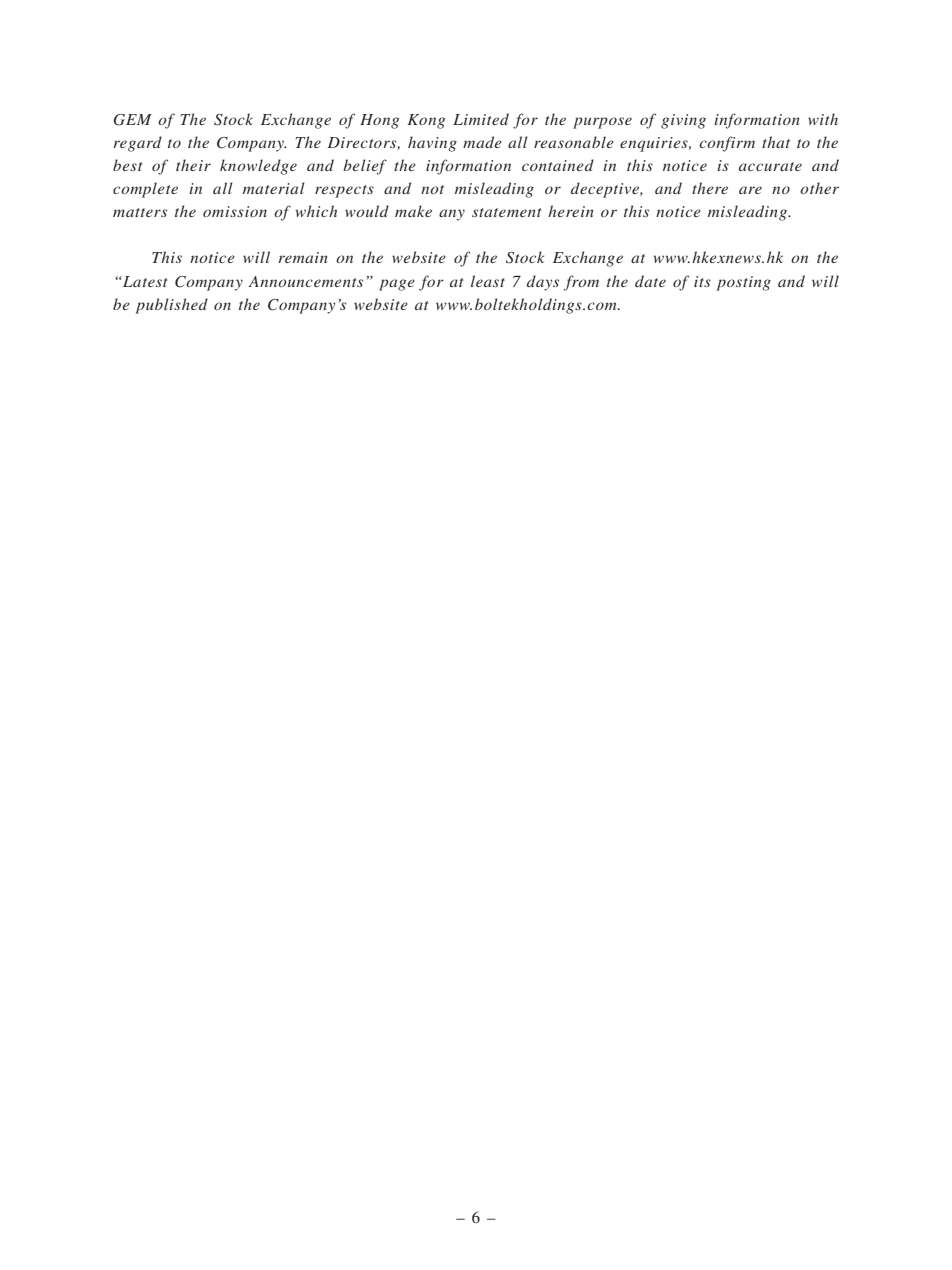  I want to click on page, so click(397, 285).
